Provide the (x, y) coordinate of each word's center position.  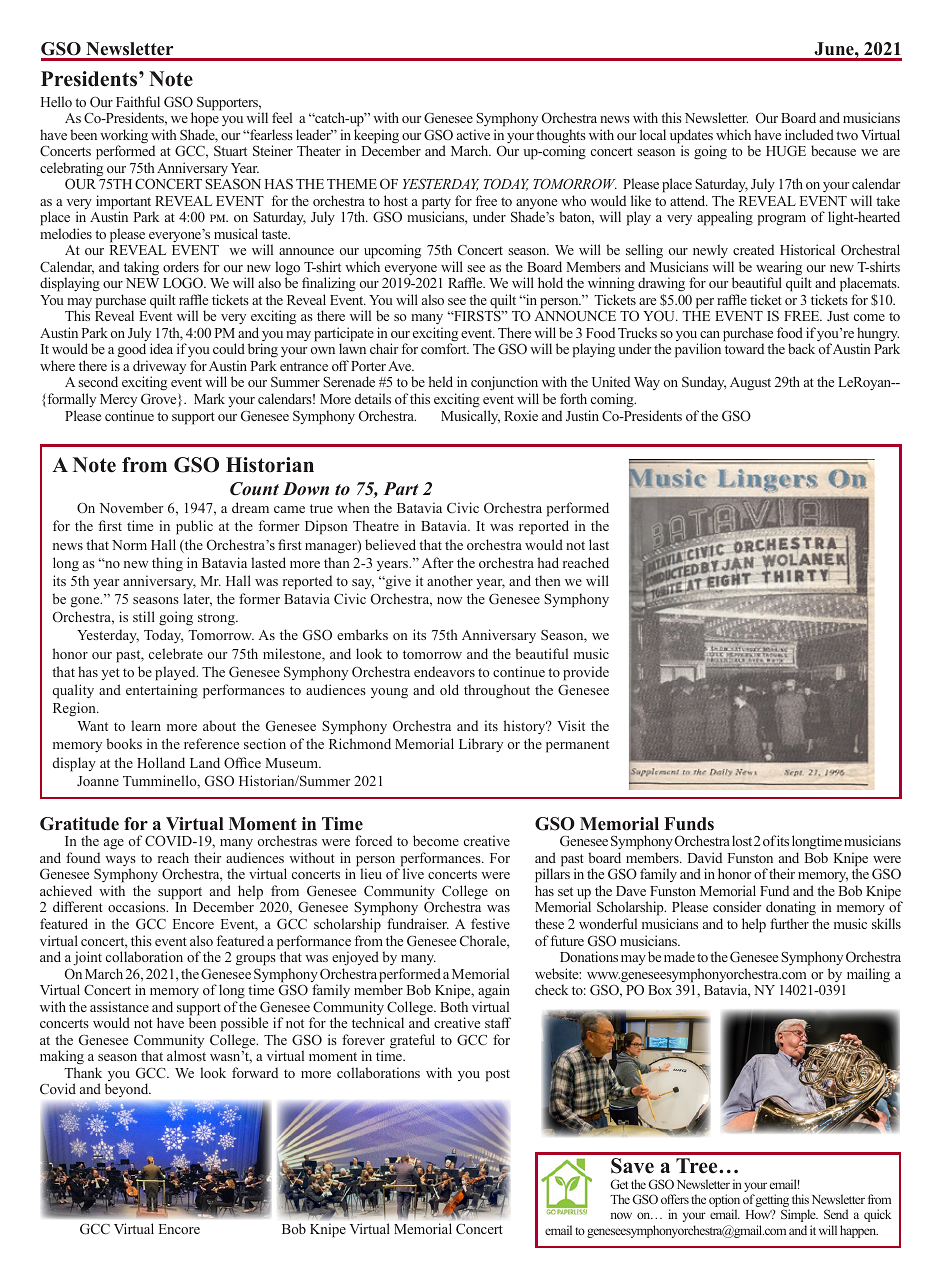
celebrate (176, 653)
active (473, 134)
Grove (160, 400)
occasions (138, 906)
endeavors (444, 671)
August (750, 384)
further (789, 923)
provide (586, 673)
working (124, 137)
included (809, 134)
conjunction (504, 385)
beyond (128, 1090)
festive (490, 923)
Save (632, 1166)
